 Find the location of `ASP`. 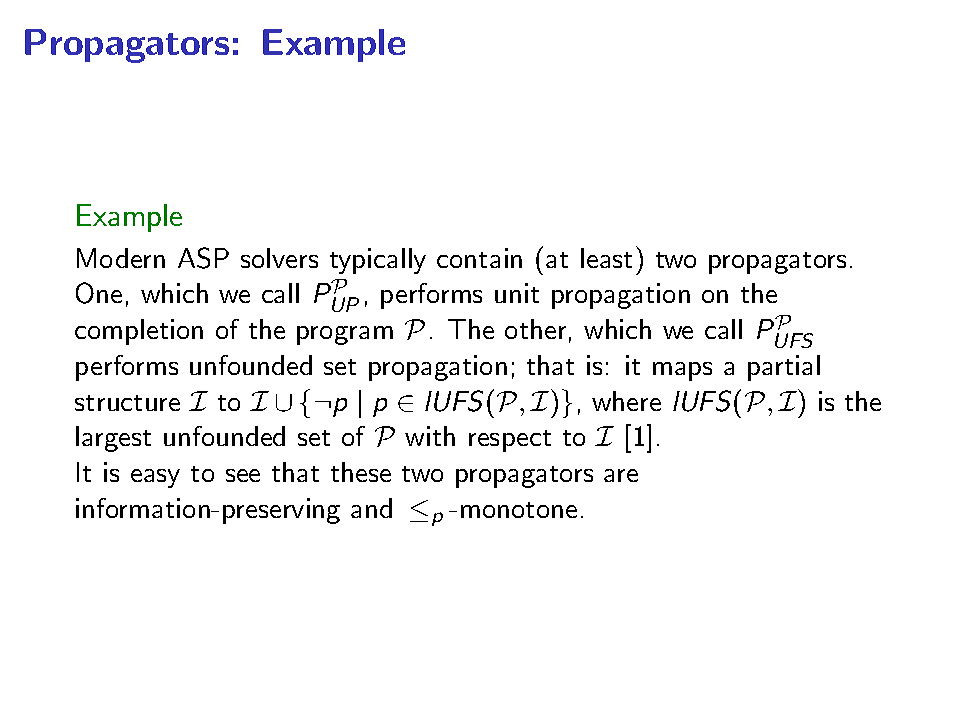

ASP is located at coordinates (203, 258).
